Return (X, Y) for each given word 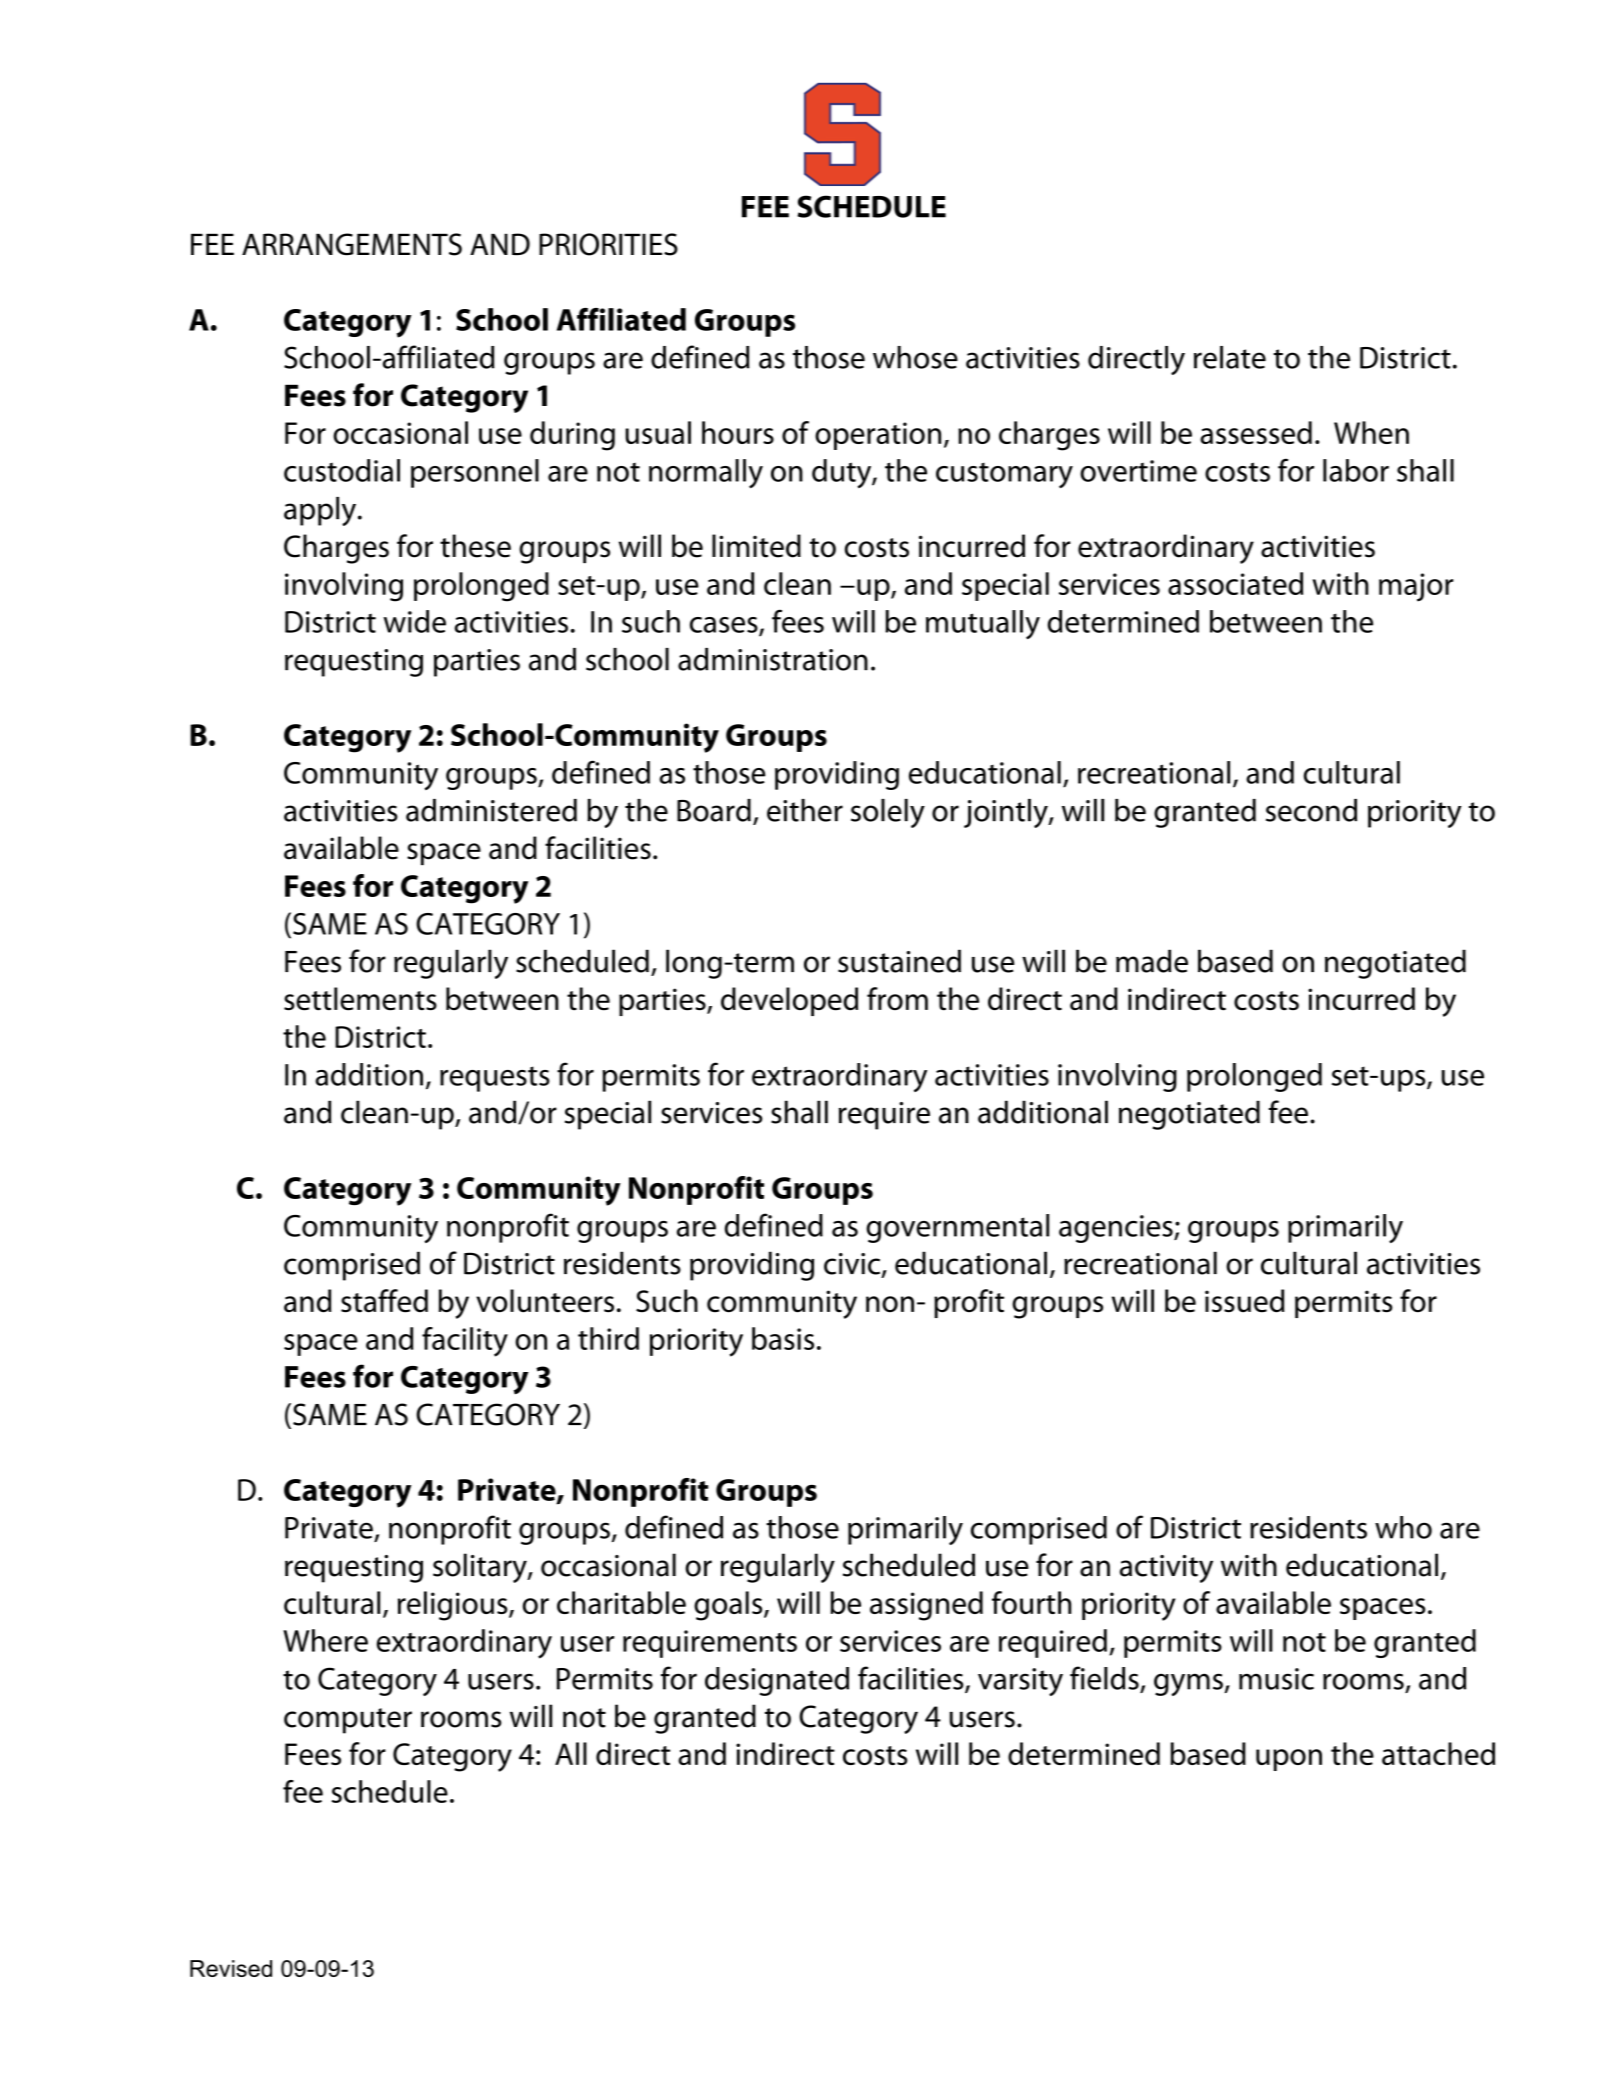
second (1311, 810)
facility (465, 1342)
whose (915, 357)
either (805, 810)
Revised (231, 1968)
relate (1230, 357)
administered (491, 810)
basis (783, 1338)
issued (1244, 1301)
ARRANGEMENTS (352, 244)
